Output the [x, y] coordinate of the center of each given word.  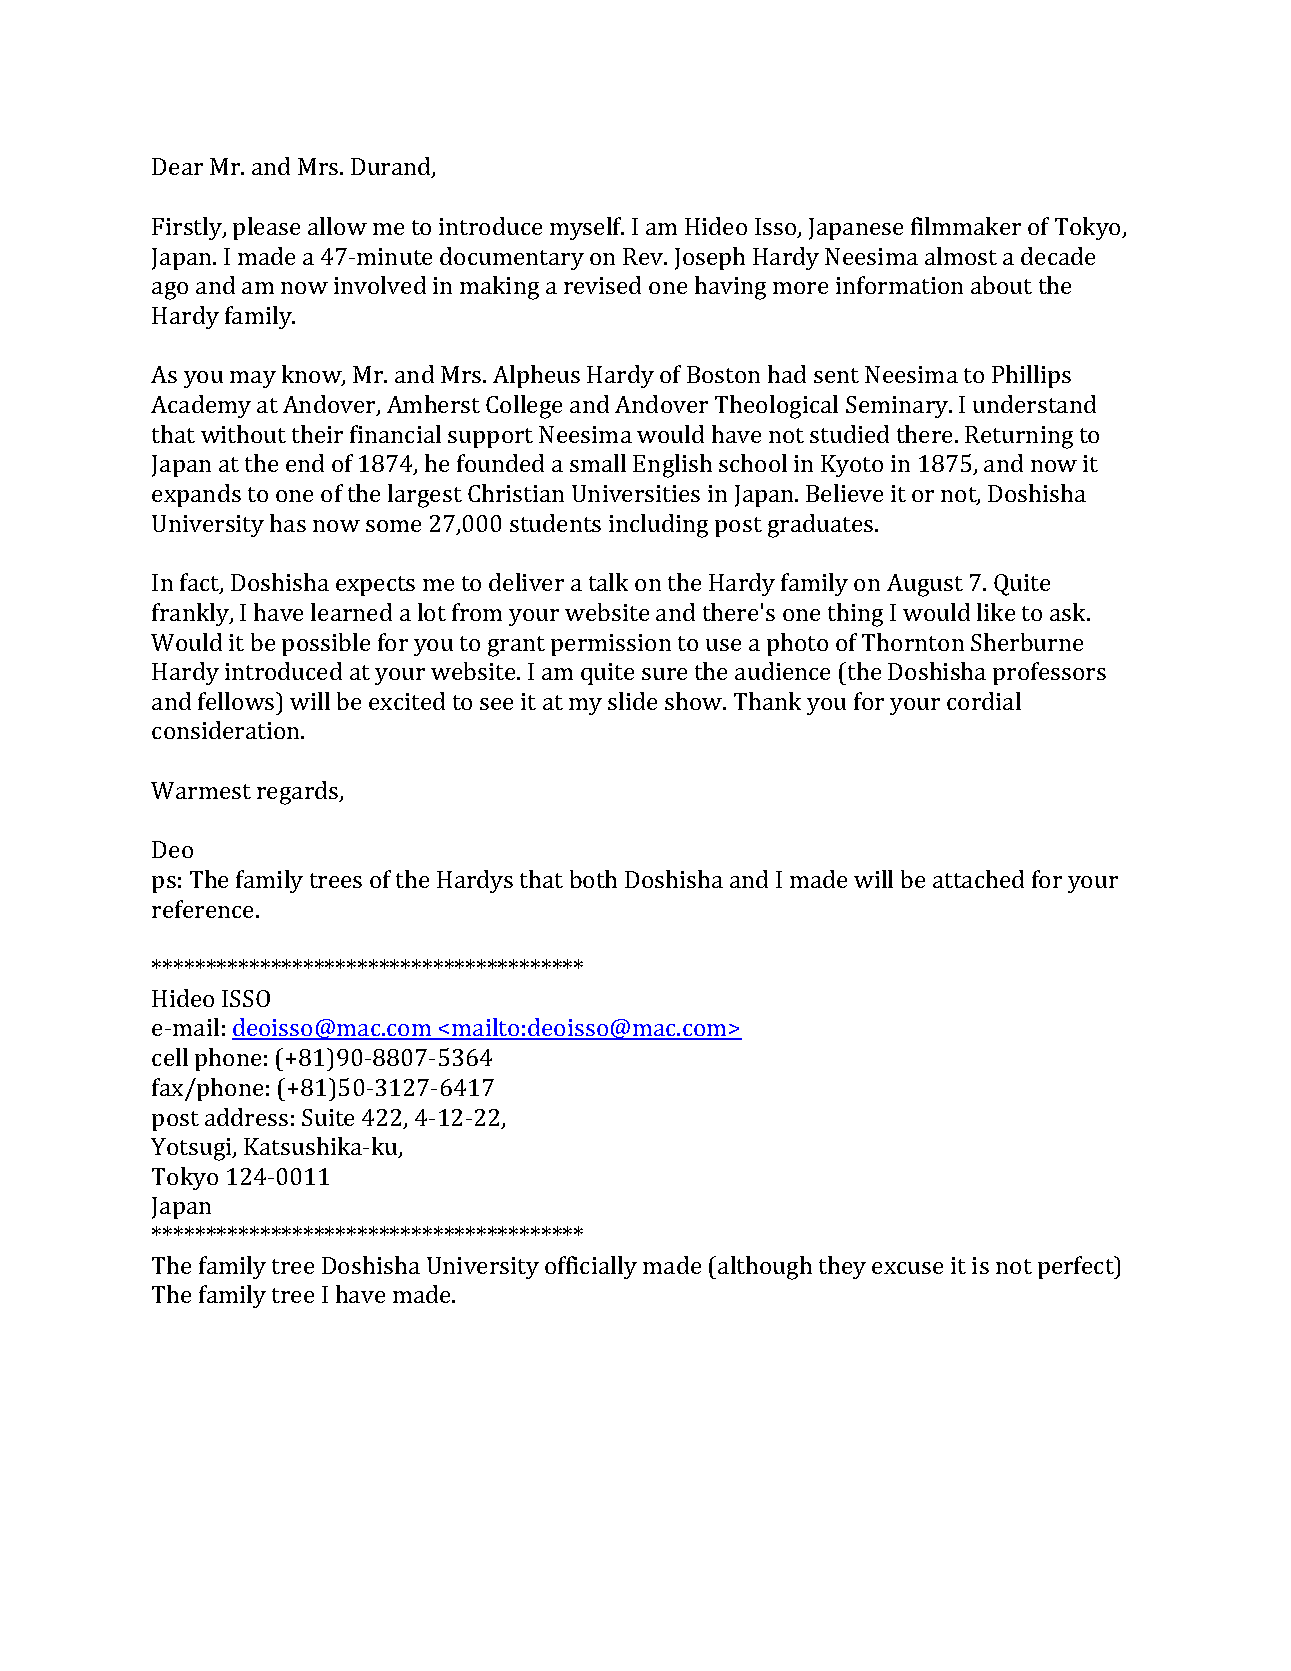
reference [204, 909]
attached [978, 879]
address [246, 1117]
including [658, 526]
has [288, 523]
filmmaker [966, 226]
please [266, 228]
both [593, 879]
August [925, 585]
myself [587, 228]
